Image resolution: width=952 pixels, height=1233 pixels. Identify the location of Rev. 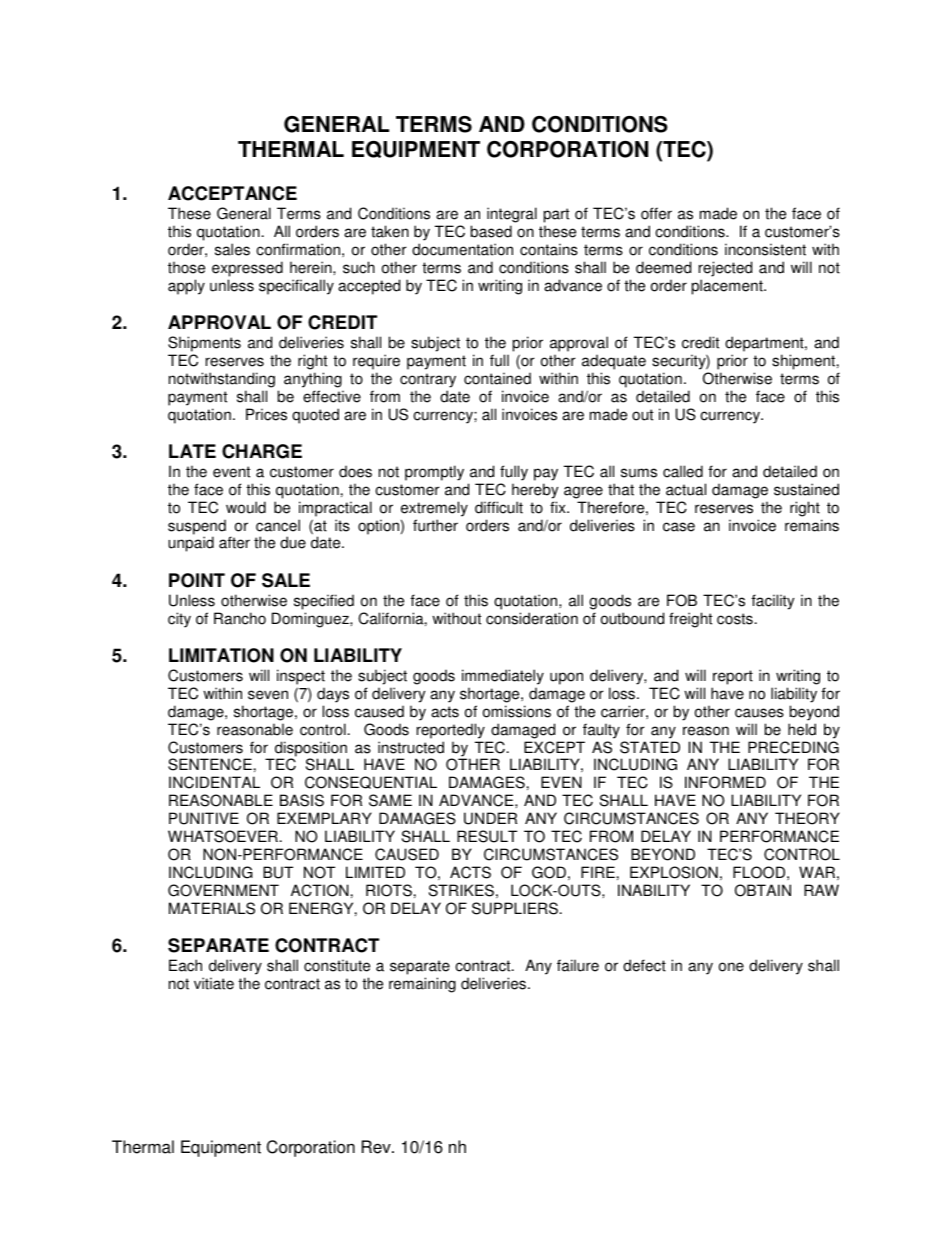
(377, 1147).
